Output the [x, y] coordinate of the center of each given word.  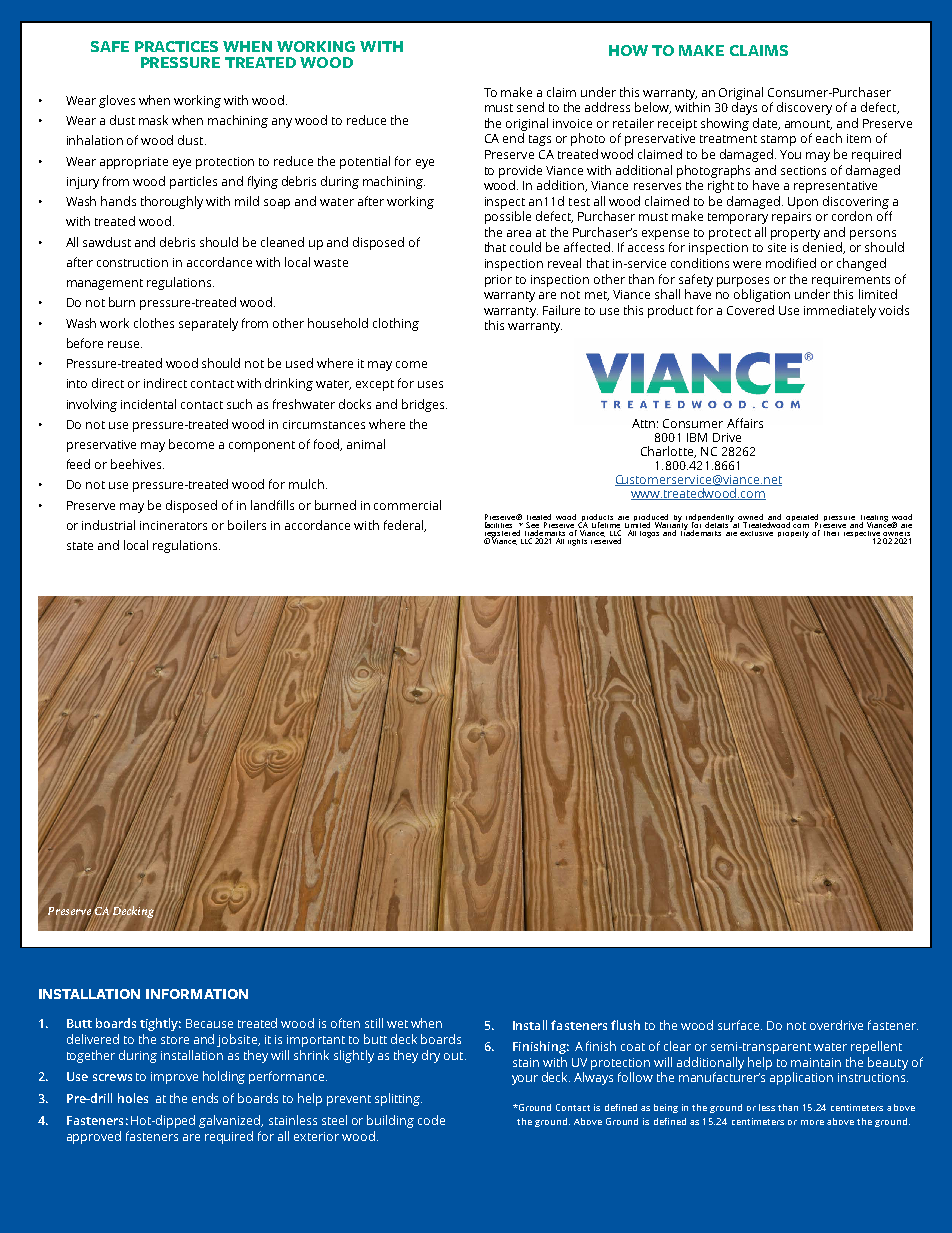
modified [791, 263]
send [530, 107]
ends [205, 1098]
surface [740, 1025]
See [532, 525]
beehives [137, 464]
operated [802, 519]
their [832, 531]
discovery [804, 108]
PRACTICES [176, 46]
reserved [605, 539]
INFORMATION [197, 994]
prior [498, 281]
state [80, 546]
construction [132, 262]
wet [397, 1024]
